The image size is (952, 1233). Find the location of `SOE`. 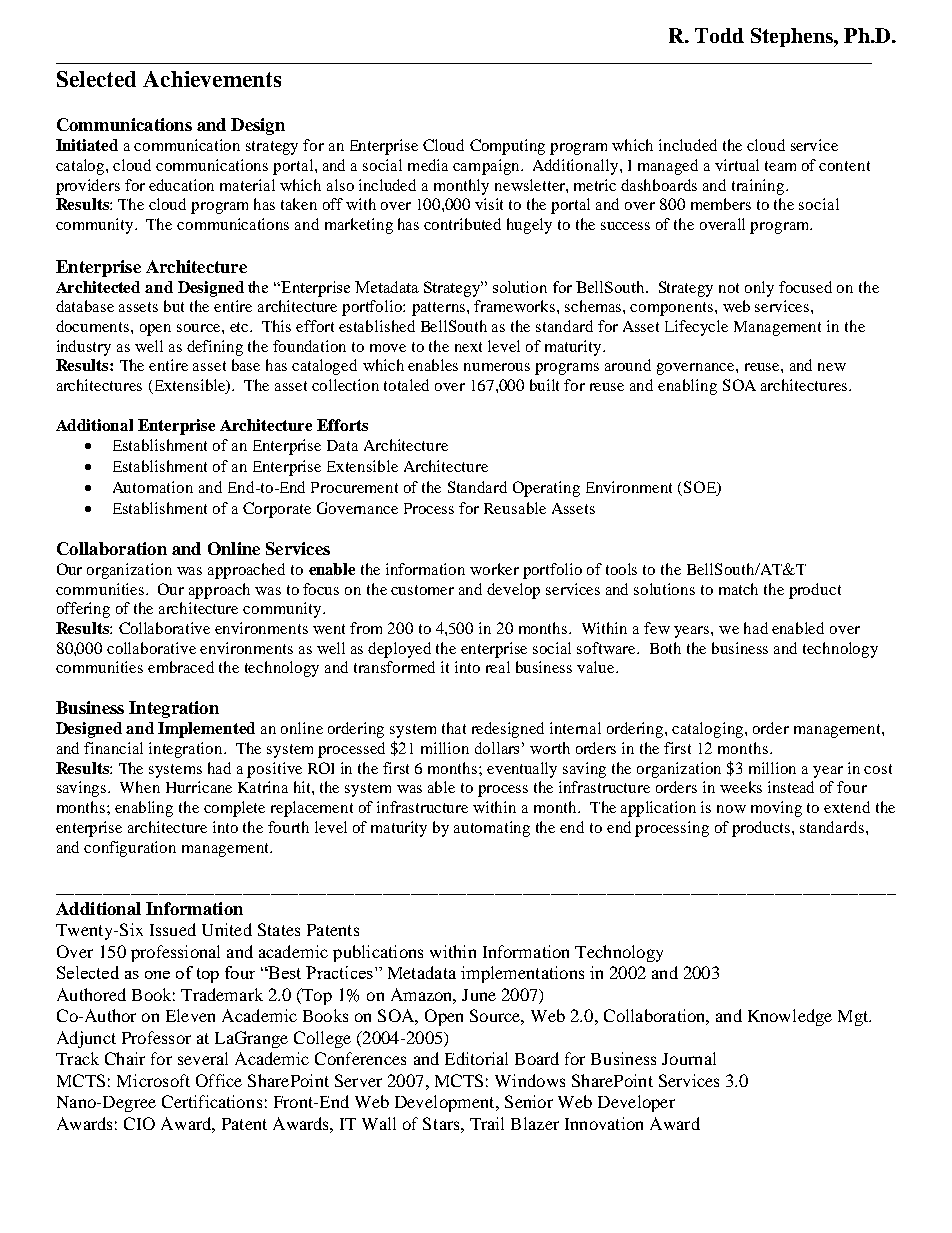

SOE is located at coordinates (701, 488).
